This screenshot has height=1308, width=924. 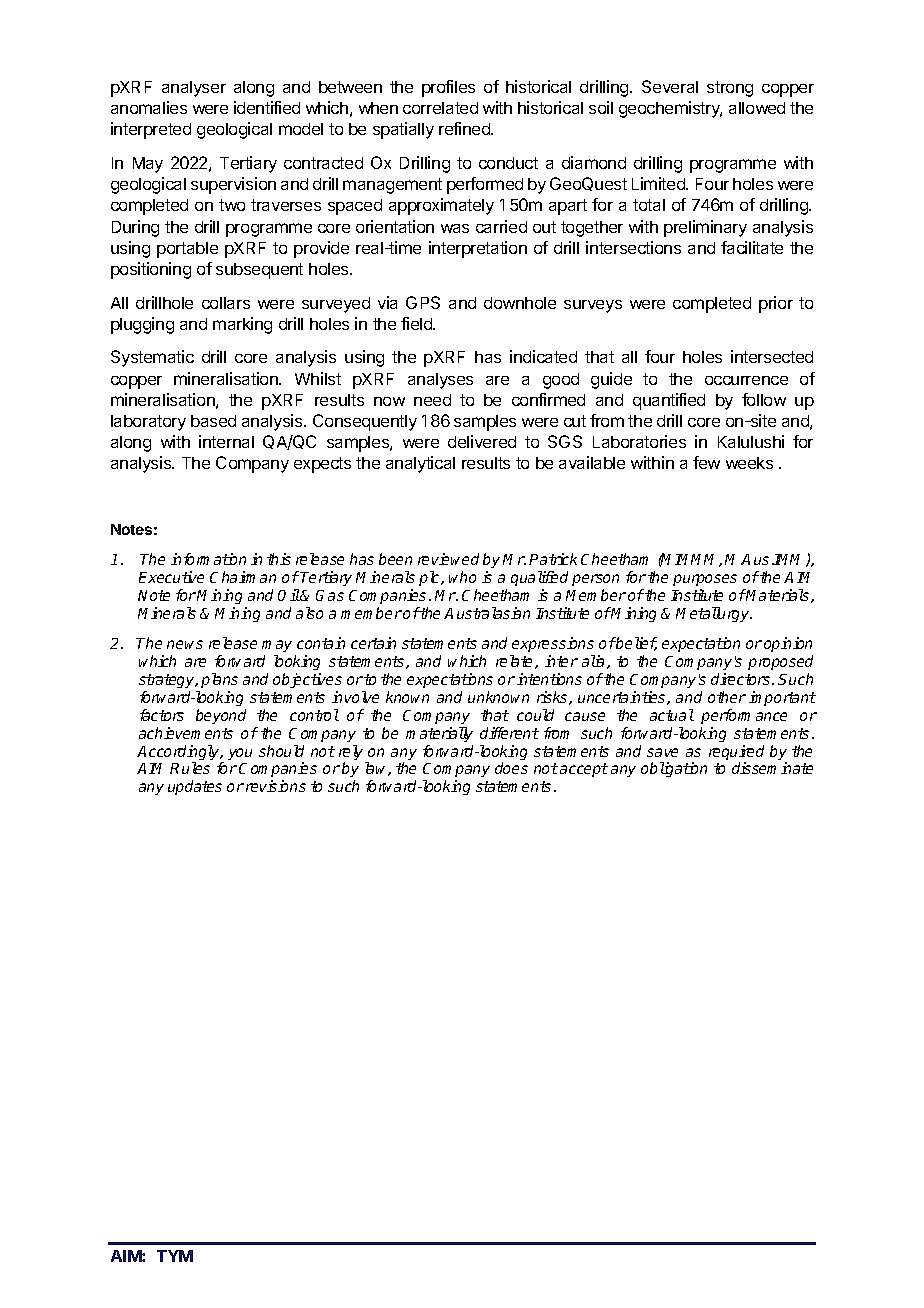 What do you see at coordinates (175, 1256) in the screenshot?
I see `TYM` at bounding box center [175, 1256].
